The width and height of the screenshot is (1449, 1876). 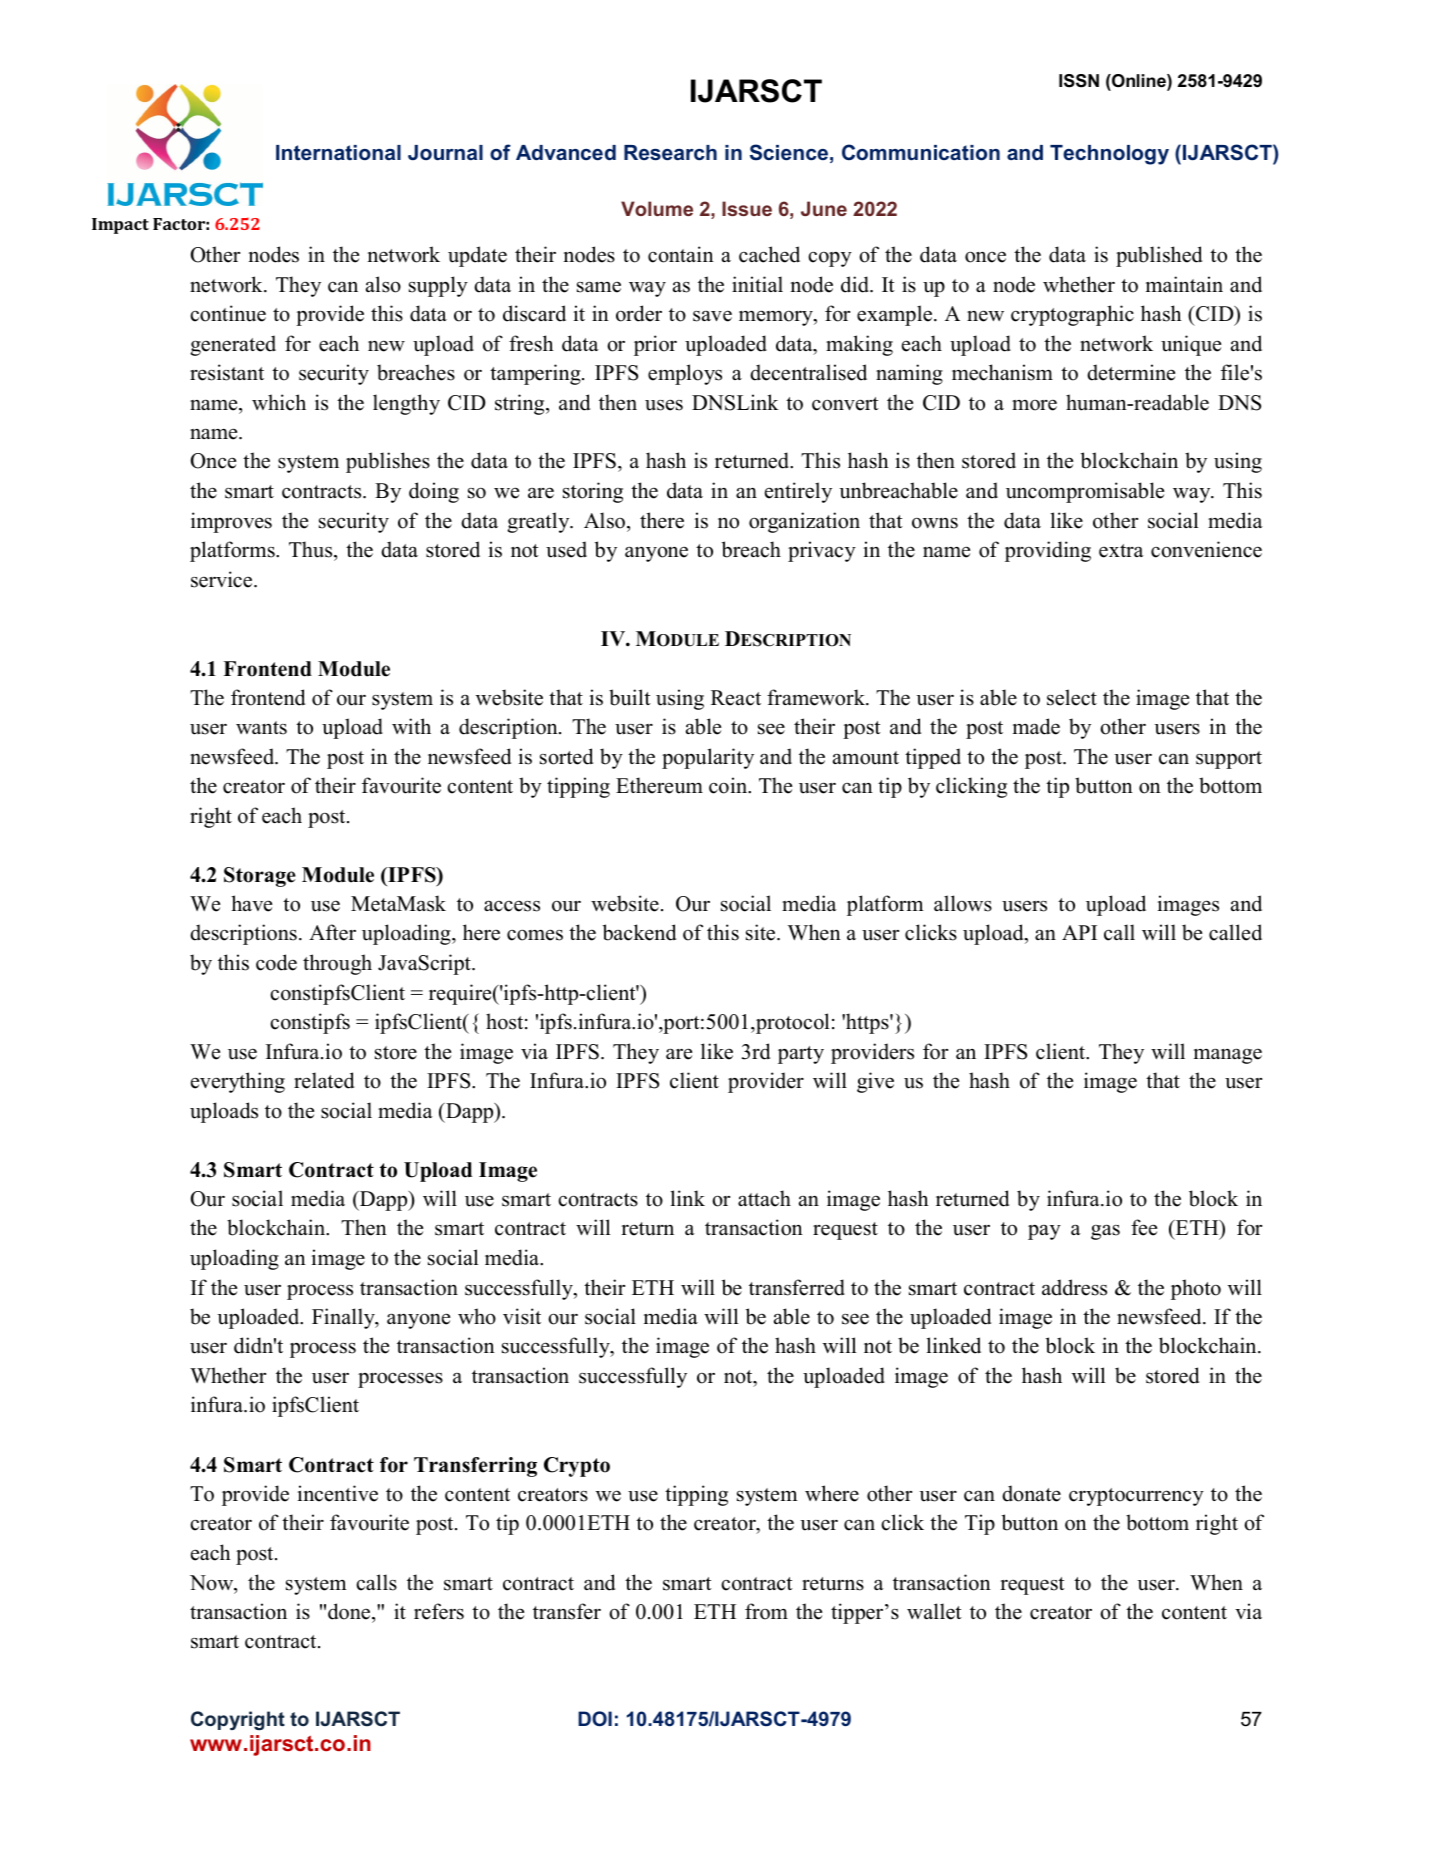 I want to click on everything, so click(x=238, y=1082).
